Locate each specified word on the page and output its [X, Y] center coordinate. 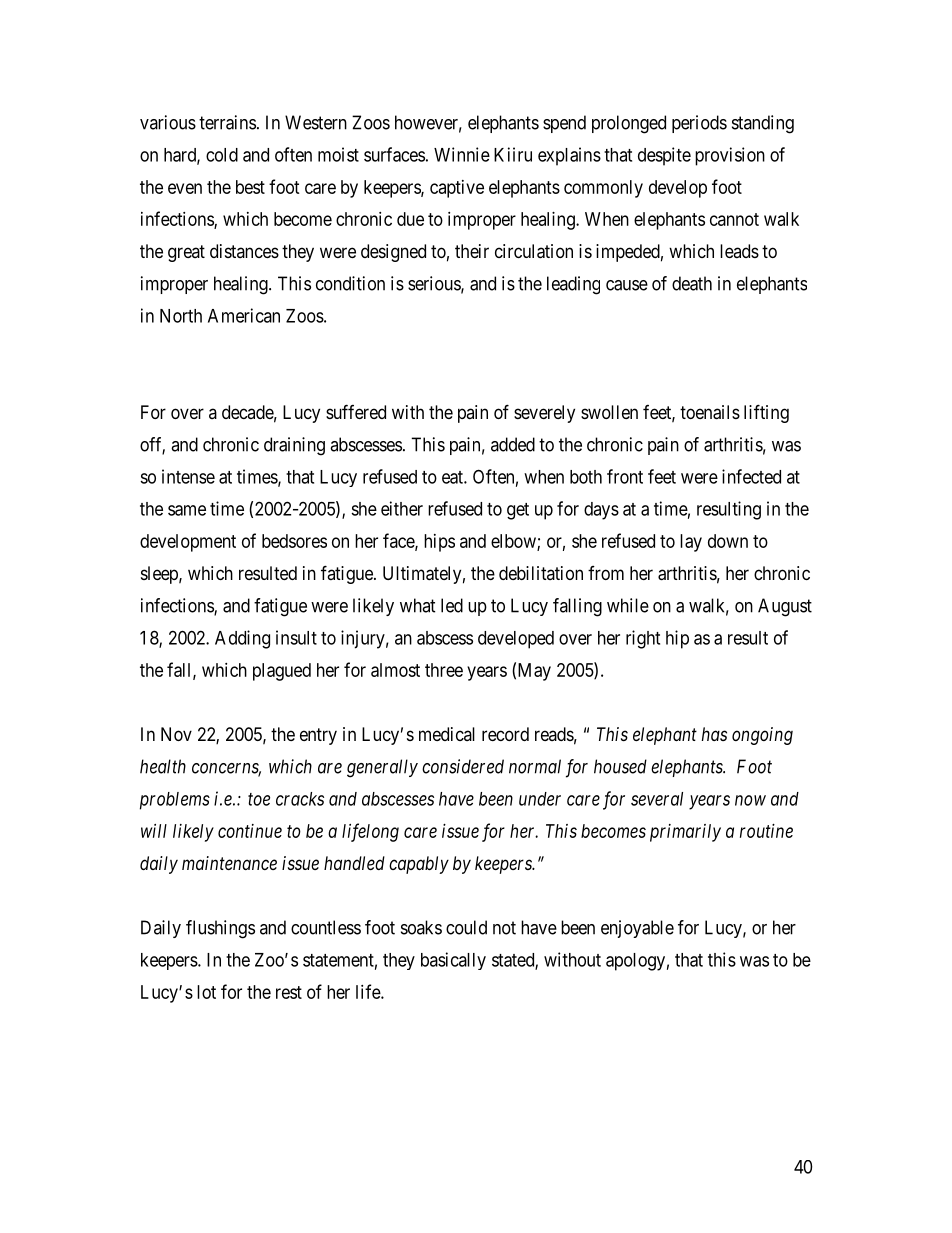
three [444, 670]
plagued [282, 672]
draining [294, 446]
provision [730, 156]
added [513, 444]
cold [222, 155]
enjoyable [637, 929]
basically [453, 961]
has [714, 734]
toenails [710, 412]
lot [206, 992]
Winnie [462, 154]
